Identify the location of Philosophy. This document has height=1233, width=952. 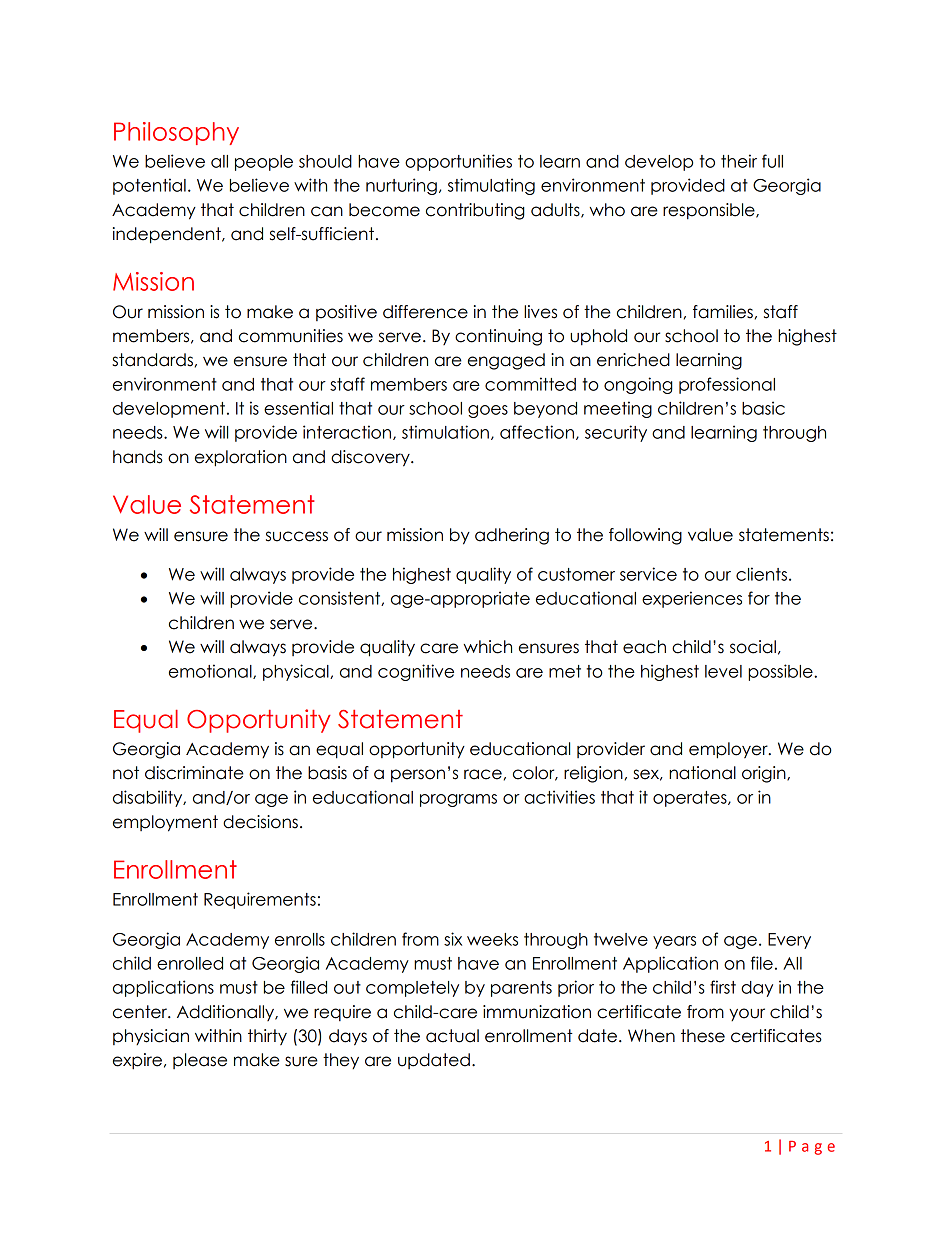
(176, 133).
